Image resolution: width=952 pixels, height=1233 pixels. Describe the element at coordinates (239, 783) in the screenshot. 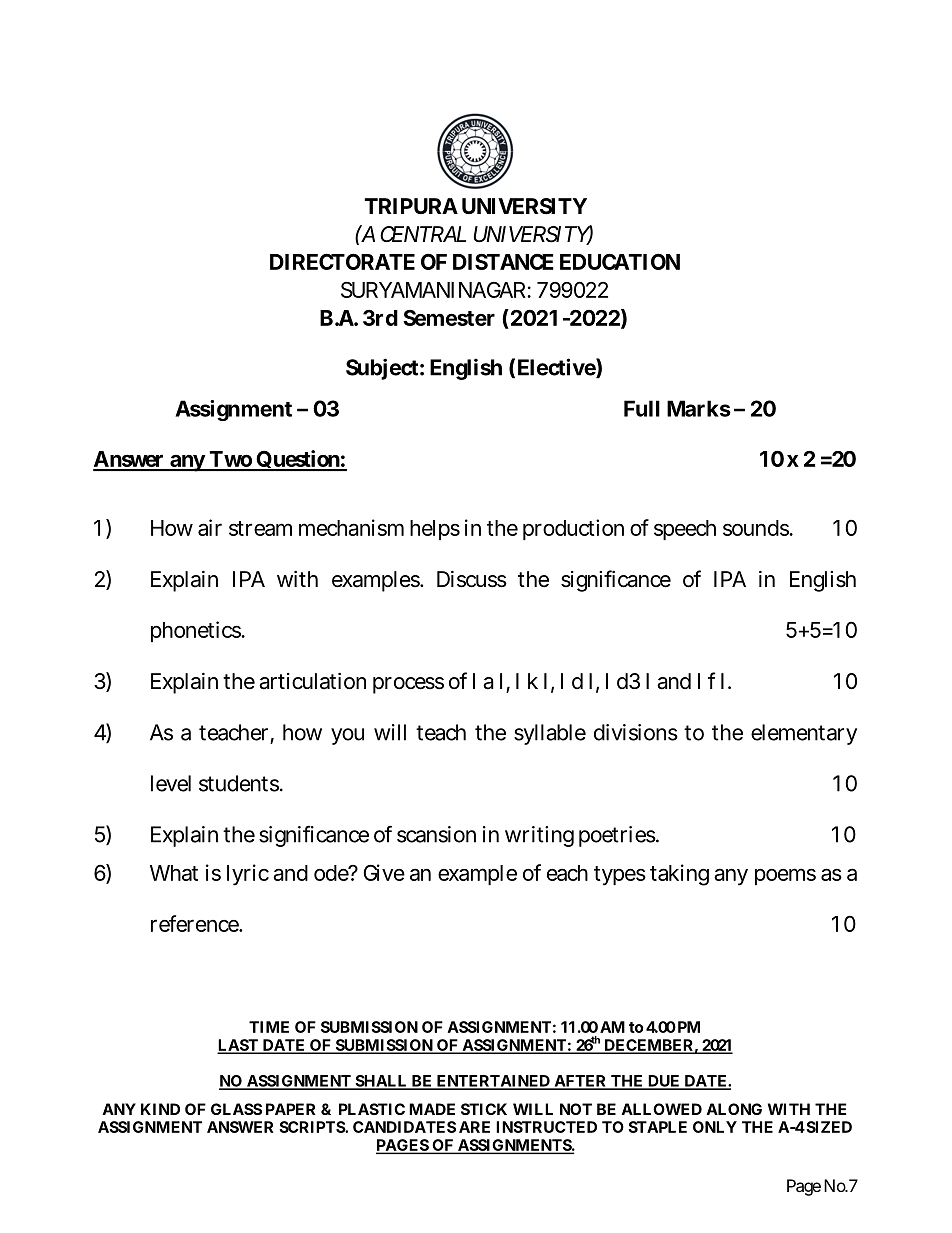

I see `students` at that location.
